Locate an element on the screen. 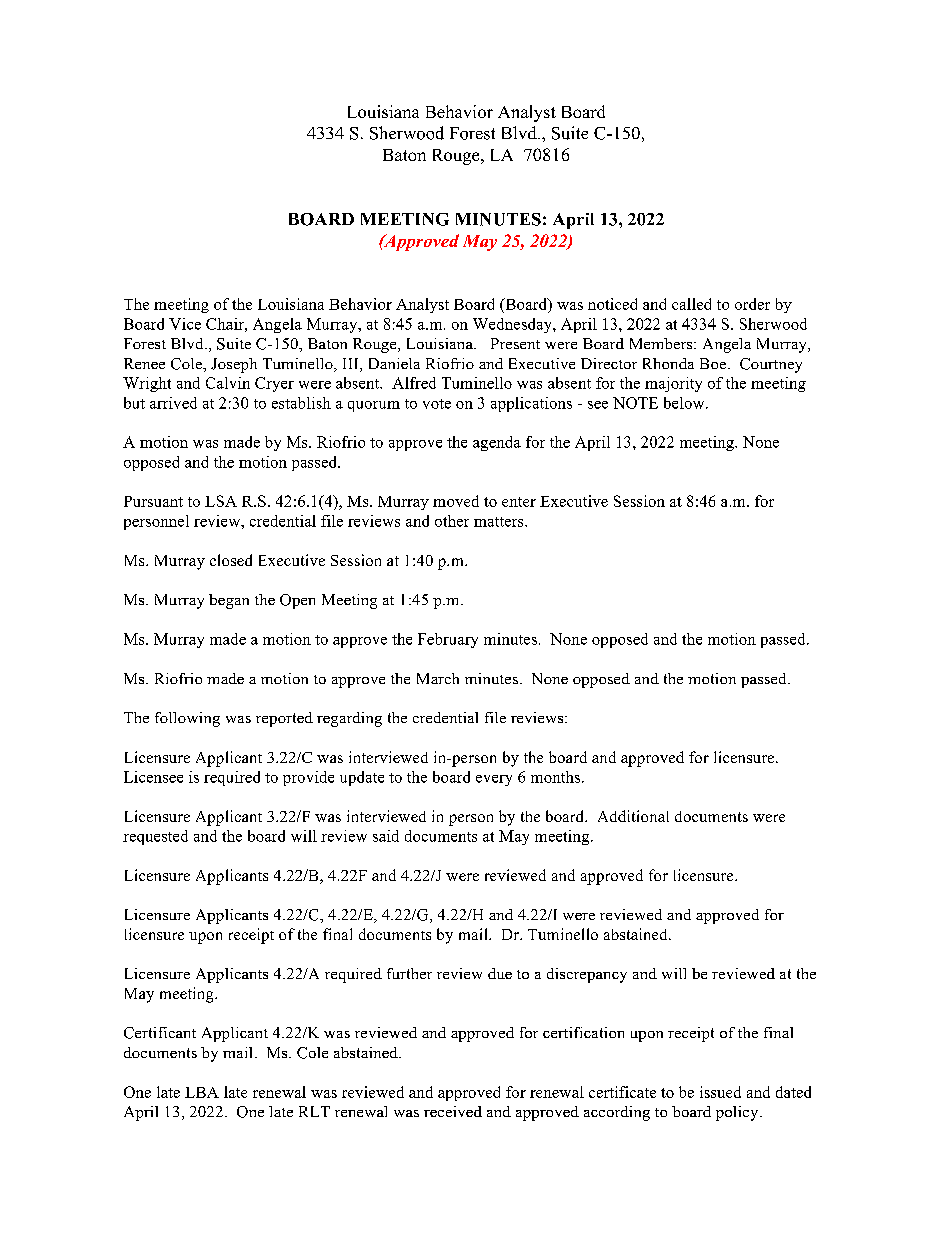  Wednesday is located at coordinates (513, 325).
